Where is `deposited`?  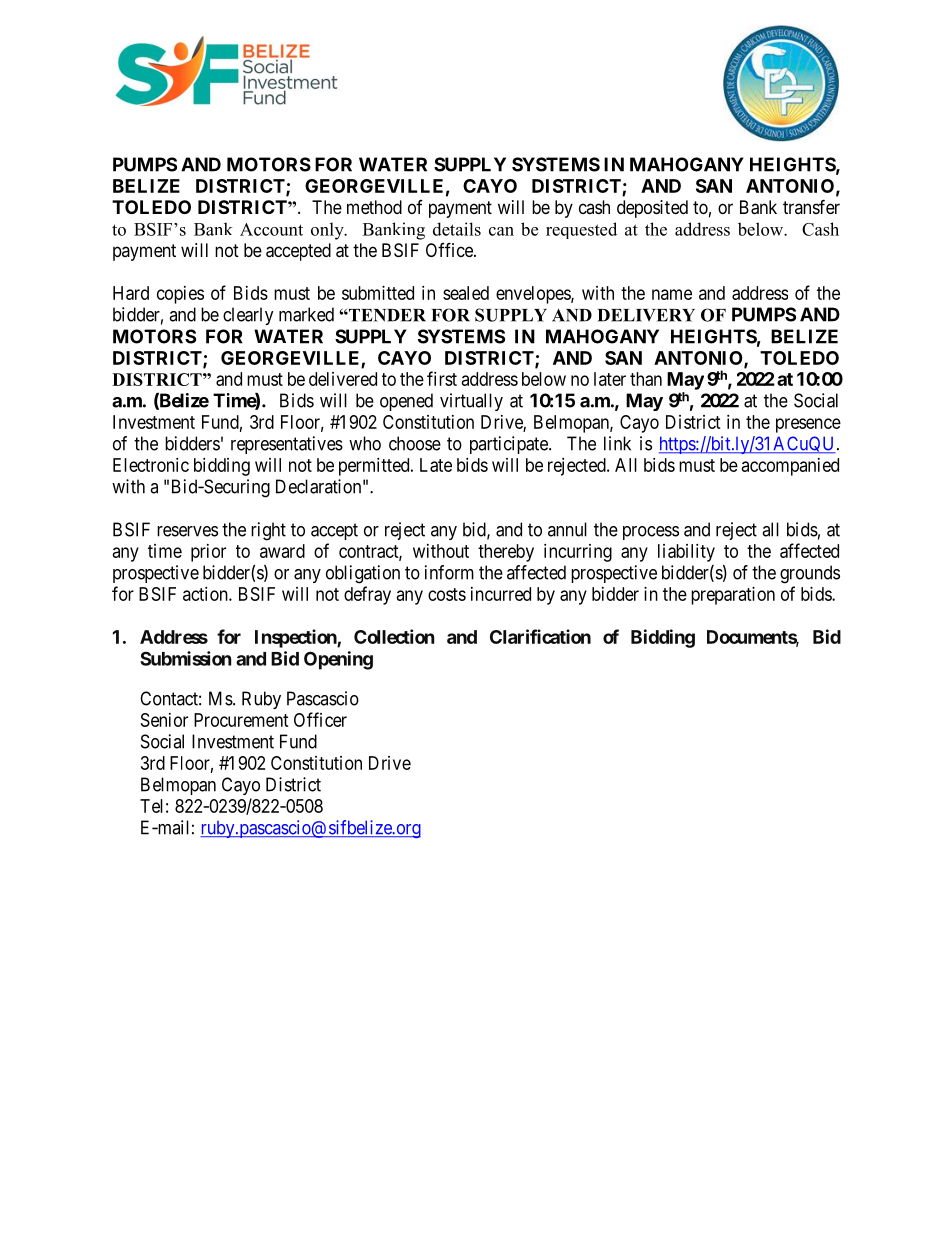 deposited is located at coordinates (652, 209).
